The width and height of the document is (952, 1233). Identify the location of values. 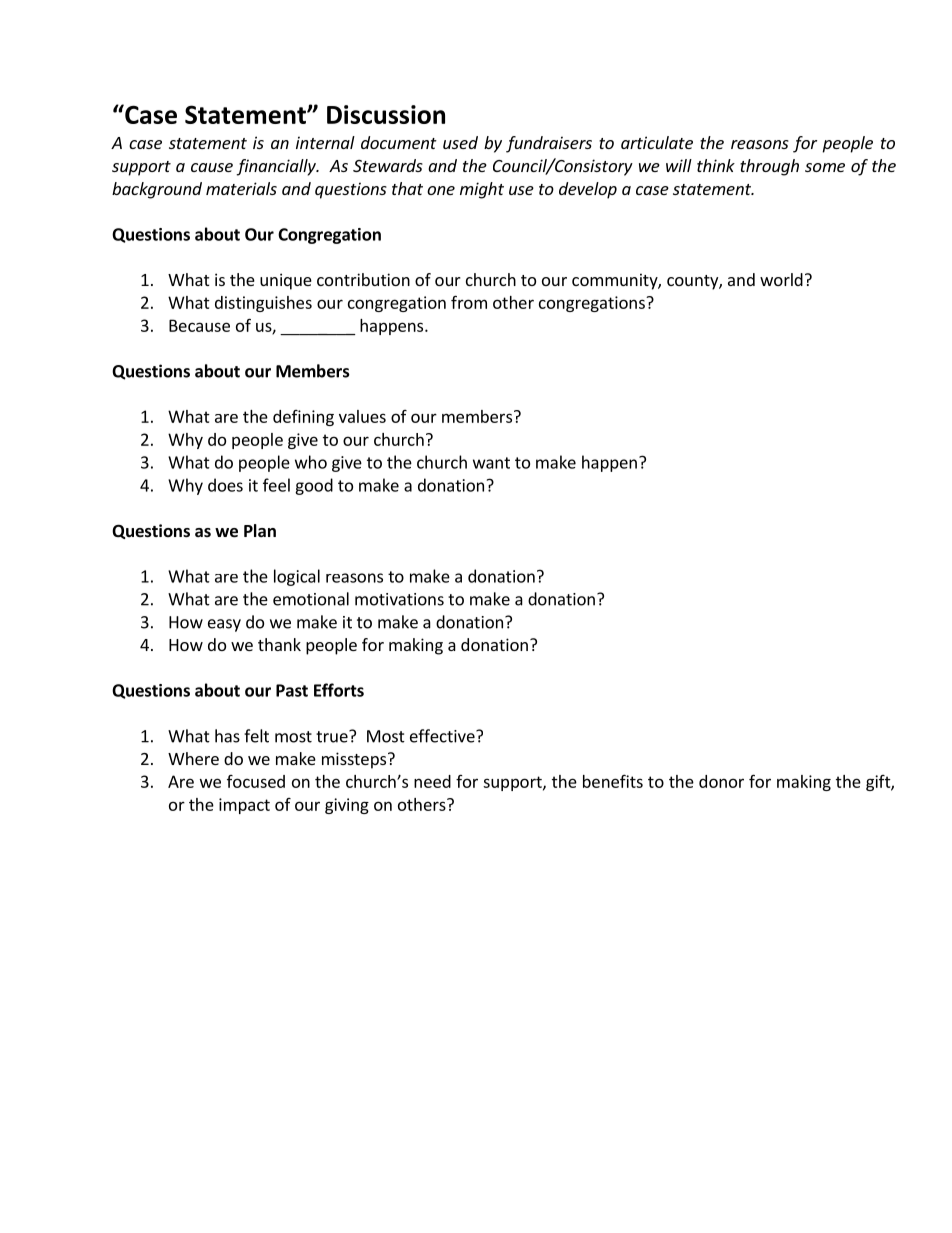
(362, 416).
